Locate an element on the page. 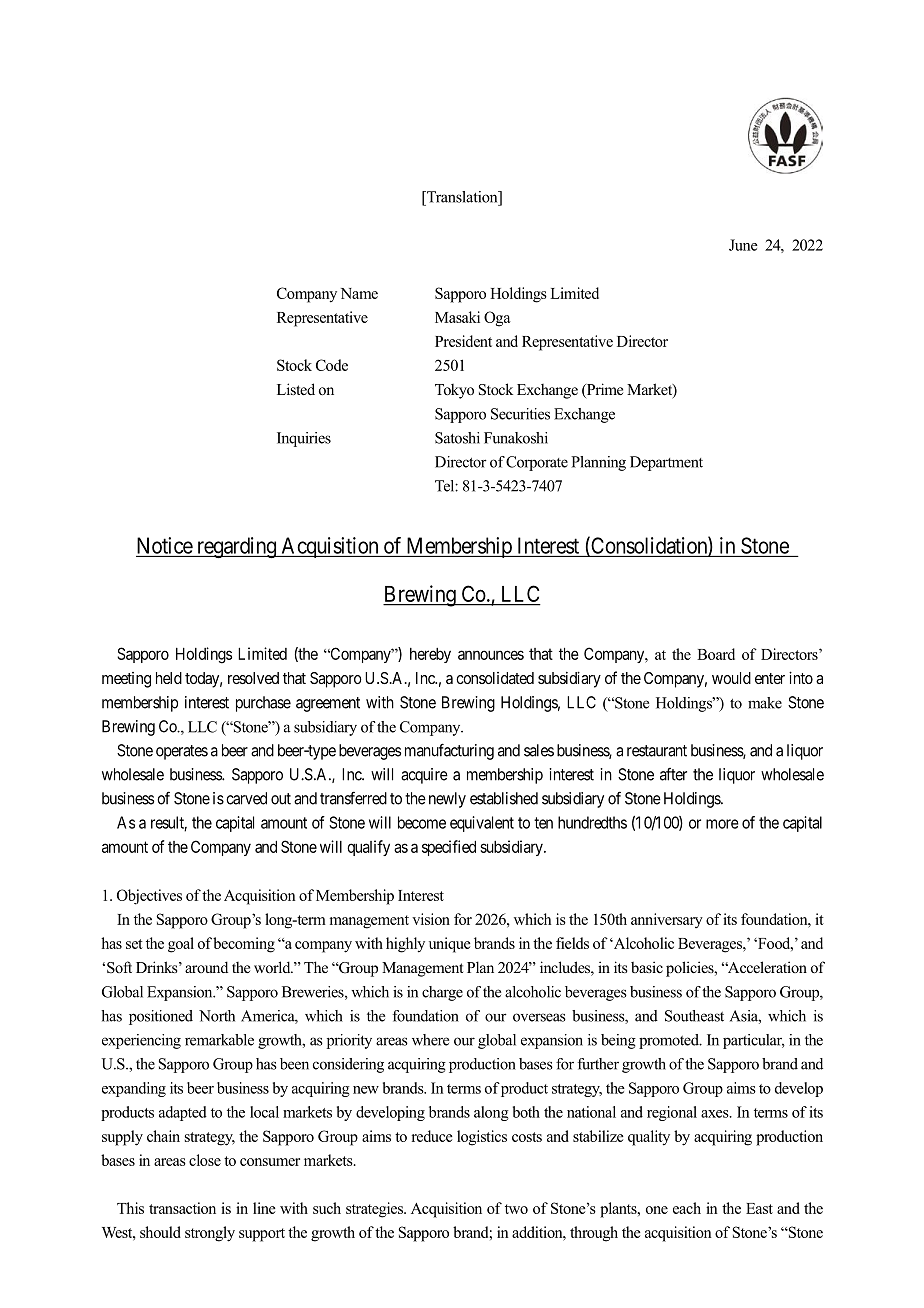  specified is located at coordinates (449, 848).
